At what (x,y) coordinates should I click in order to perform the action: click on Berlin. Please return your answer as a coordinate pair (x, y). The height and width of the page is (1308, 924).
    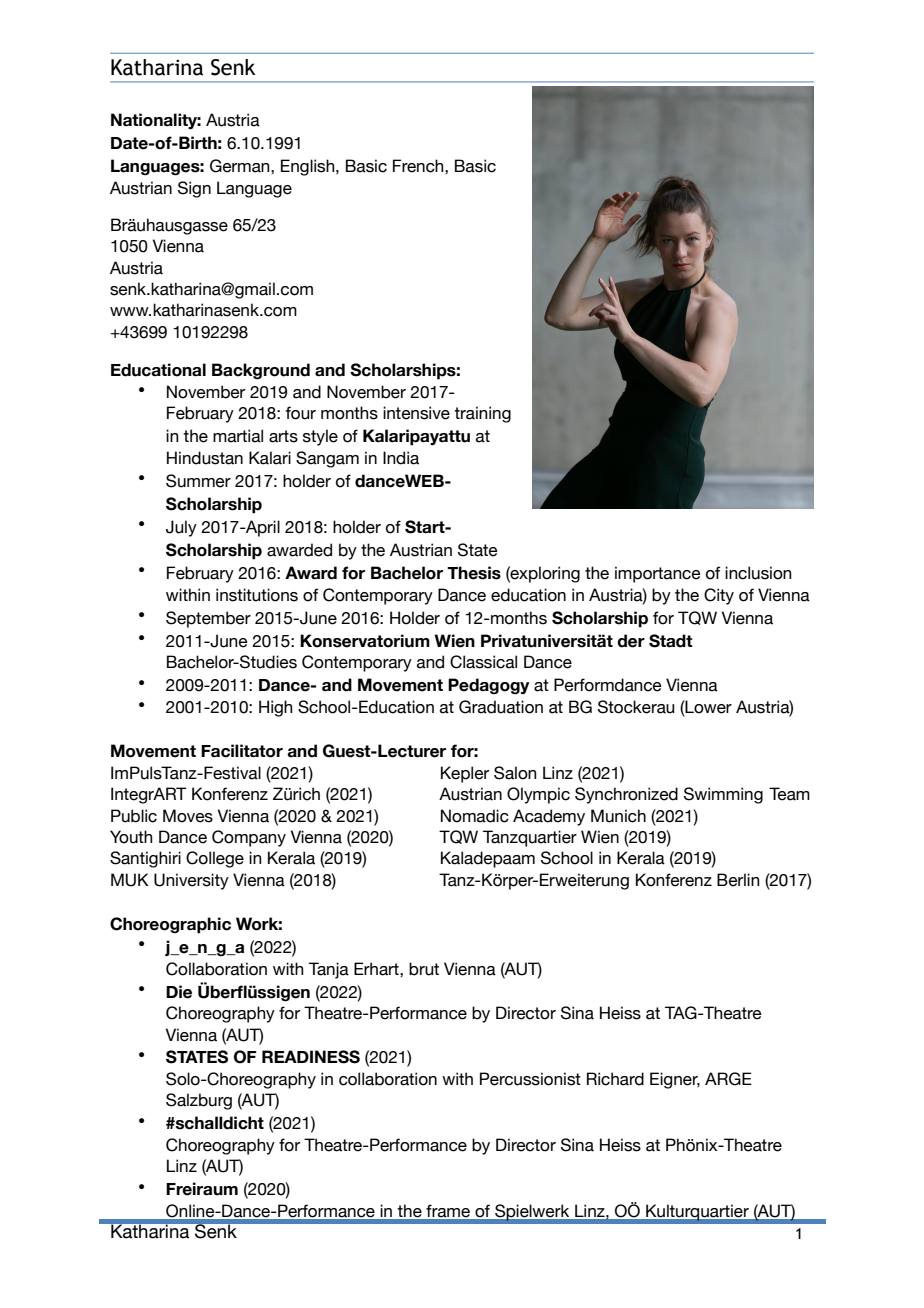
    Looking at the image, I should click on (738, 880).
